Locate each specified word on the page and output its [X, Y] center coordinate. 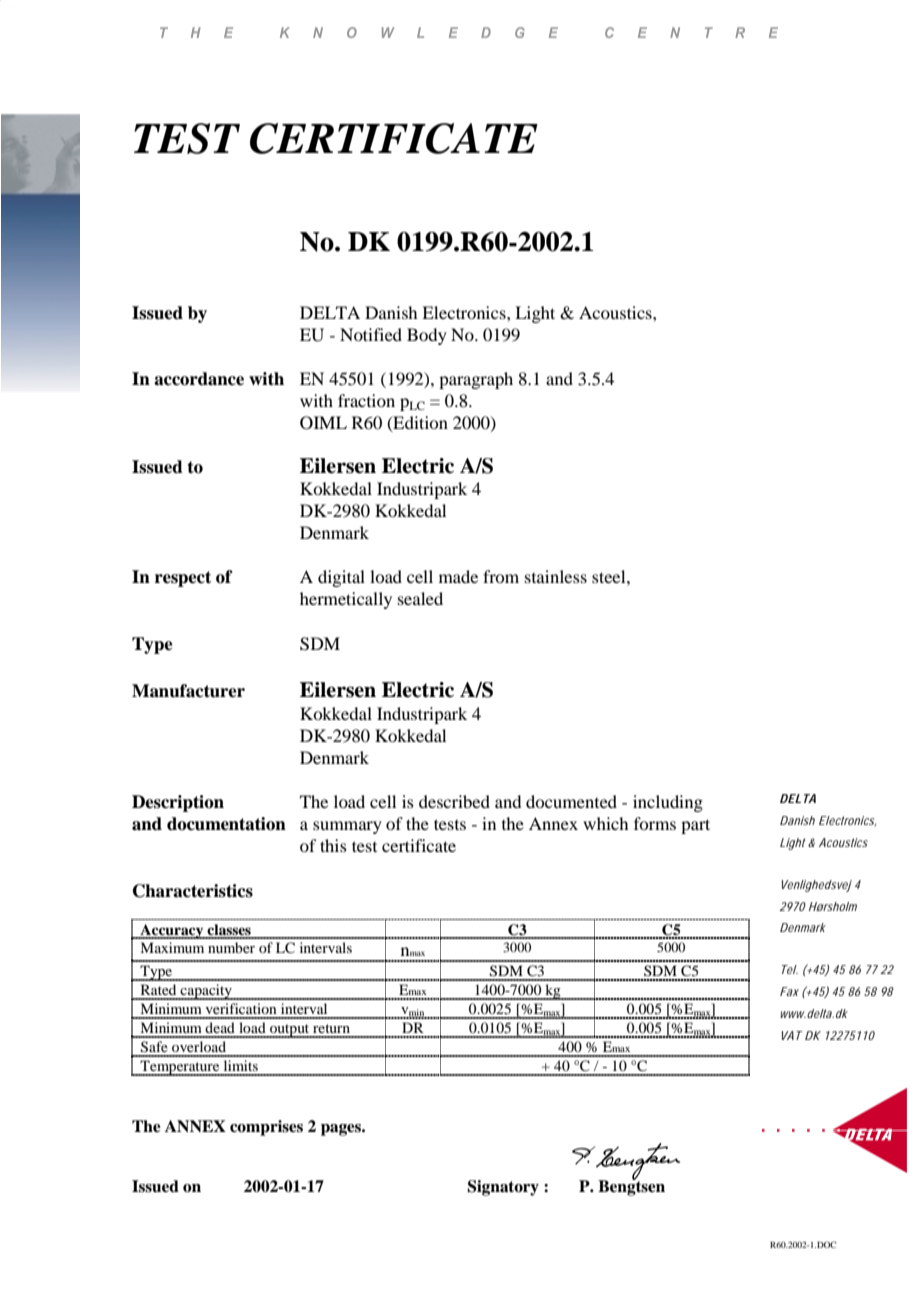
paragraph [476, 380]
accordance [199, 379]
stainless [556, 576]
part [695, 826]
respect [183, 579]
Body [427, 336]
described [454, 801]
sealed [420, 598]
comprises [266, 1128]
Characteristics [193, 891]
